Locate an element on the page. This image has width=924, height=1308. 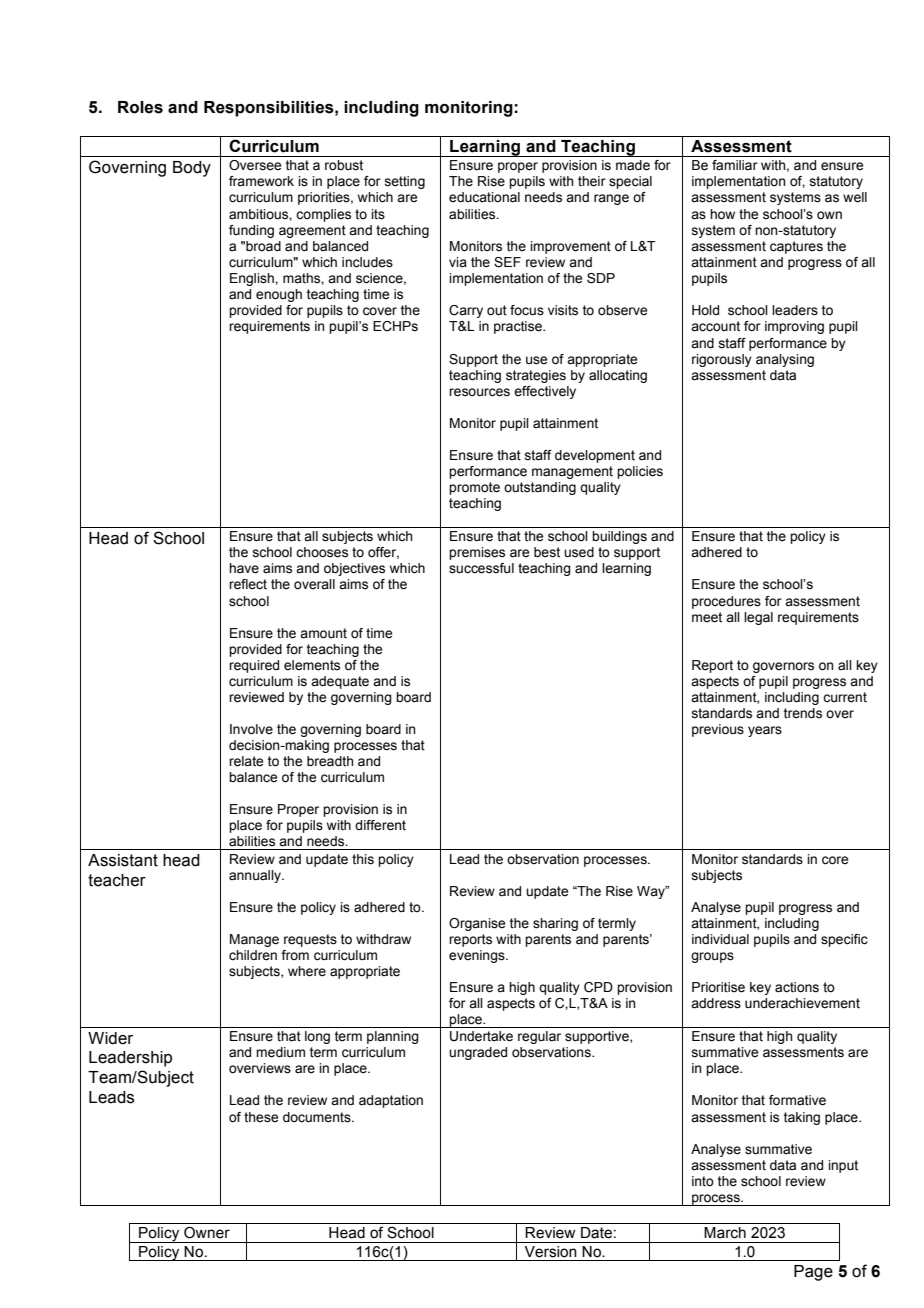
adequate is located at coordinates (340, 682).
